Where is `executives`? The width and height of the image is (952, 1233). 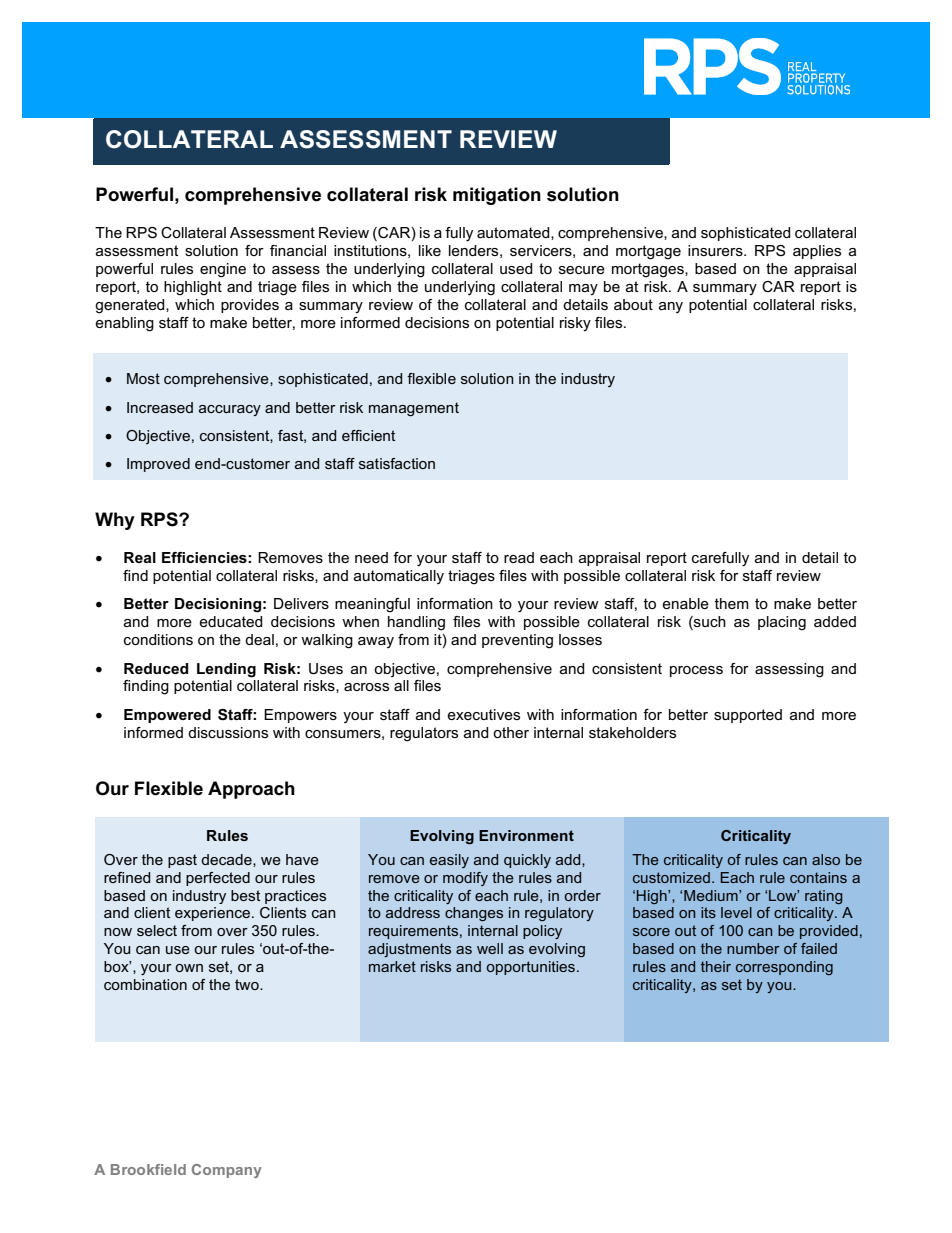
executives is located at coordinates (483, 714).
